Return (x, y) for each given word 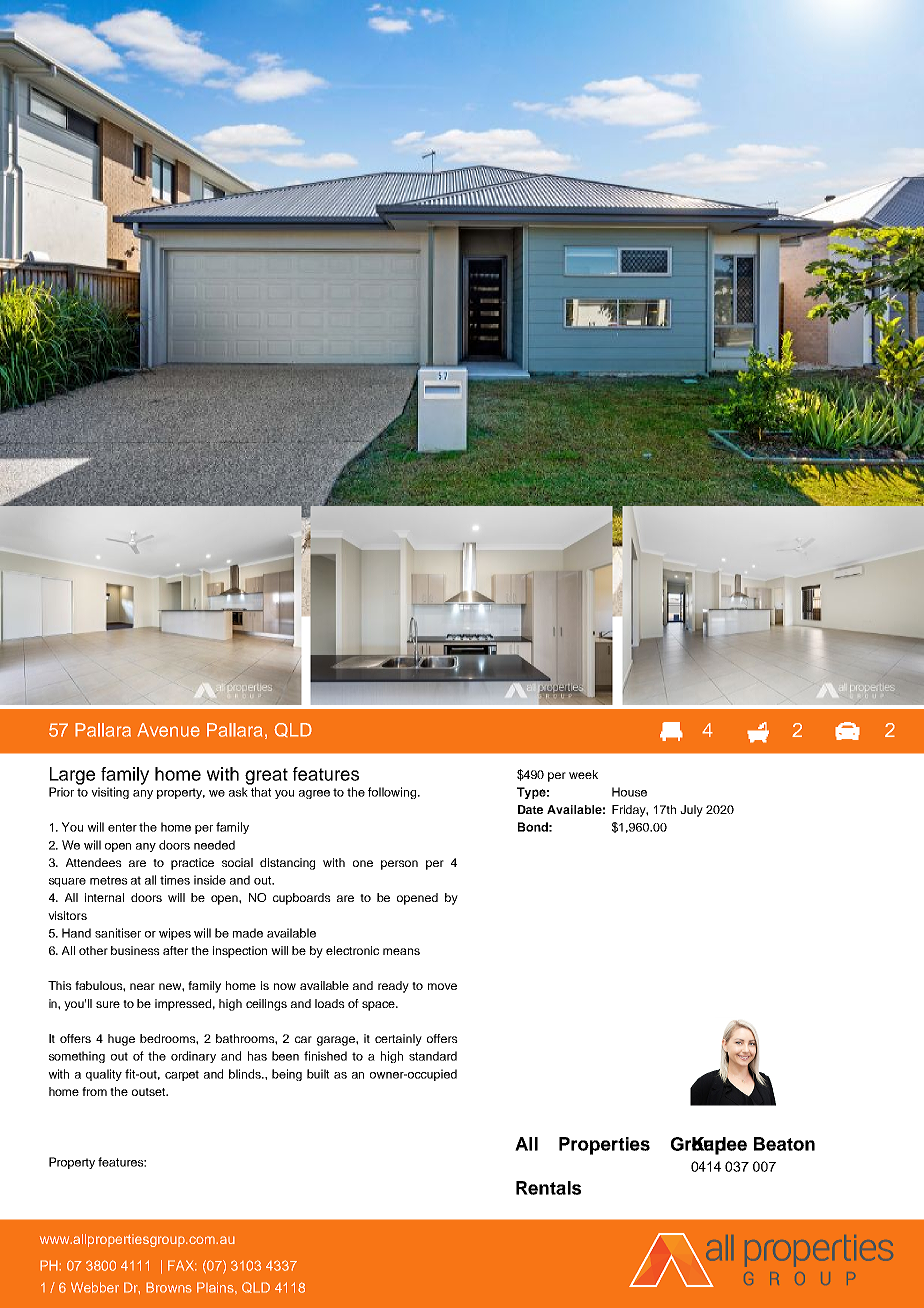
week (583, 774)
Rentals (548, 1188)
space (379, 1006)
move (442, 986)
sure (108, 1004)
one (363, 863)
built (318, 1074)
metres (109, 880)
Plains (216, 1287)
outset (150, 1092)
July (691, 811)
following (393, 793)
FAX (182, 1265)
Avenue (168, 730)
